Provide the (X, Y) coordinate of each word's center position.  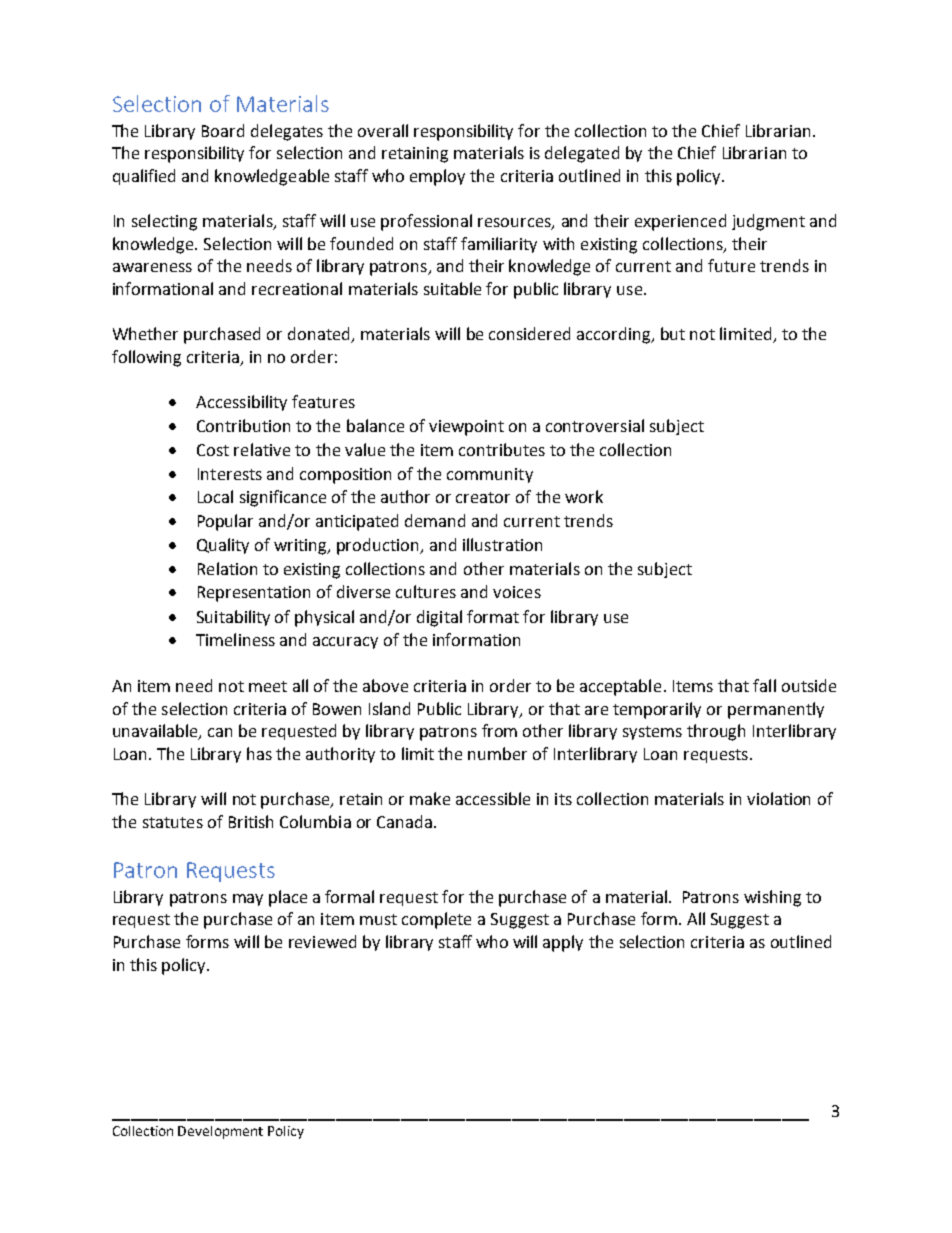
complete (436, 920)
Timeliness (235, 639)
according (615, 335)
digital (439, 618)
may (248, 900)
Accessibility (241, 403)
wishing (772, 898)
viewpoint (466, 428)
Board (223, 130)
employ (437, 177)
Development (220, 1132)
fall (764, 685)
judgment (768, 222)
